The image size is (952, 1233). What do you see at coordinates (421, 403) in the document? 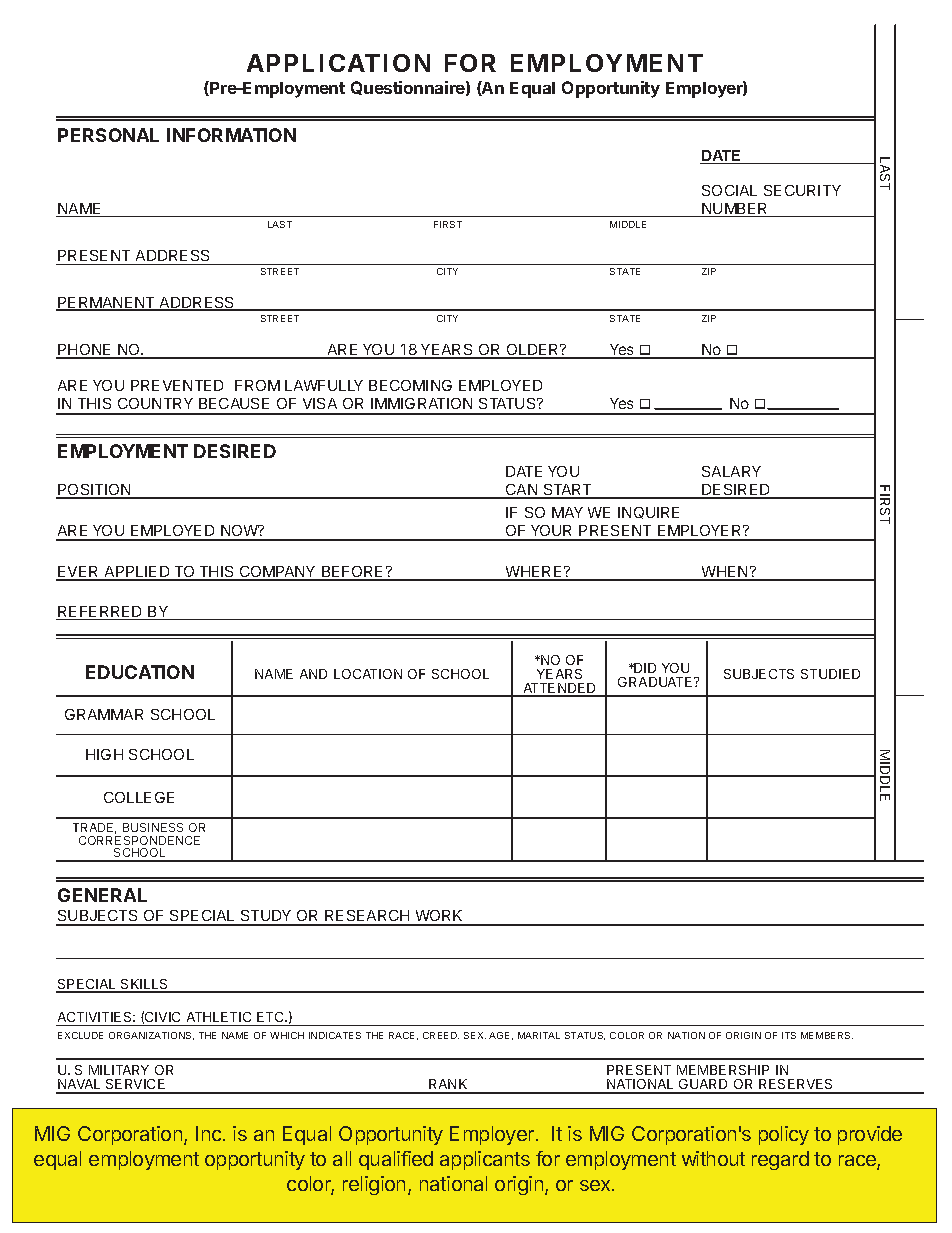
I see `IMMIGRATION` at bounding box center [421, 403].
